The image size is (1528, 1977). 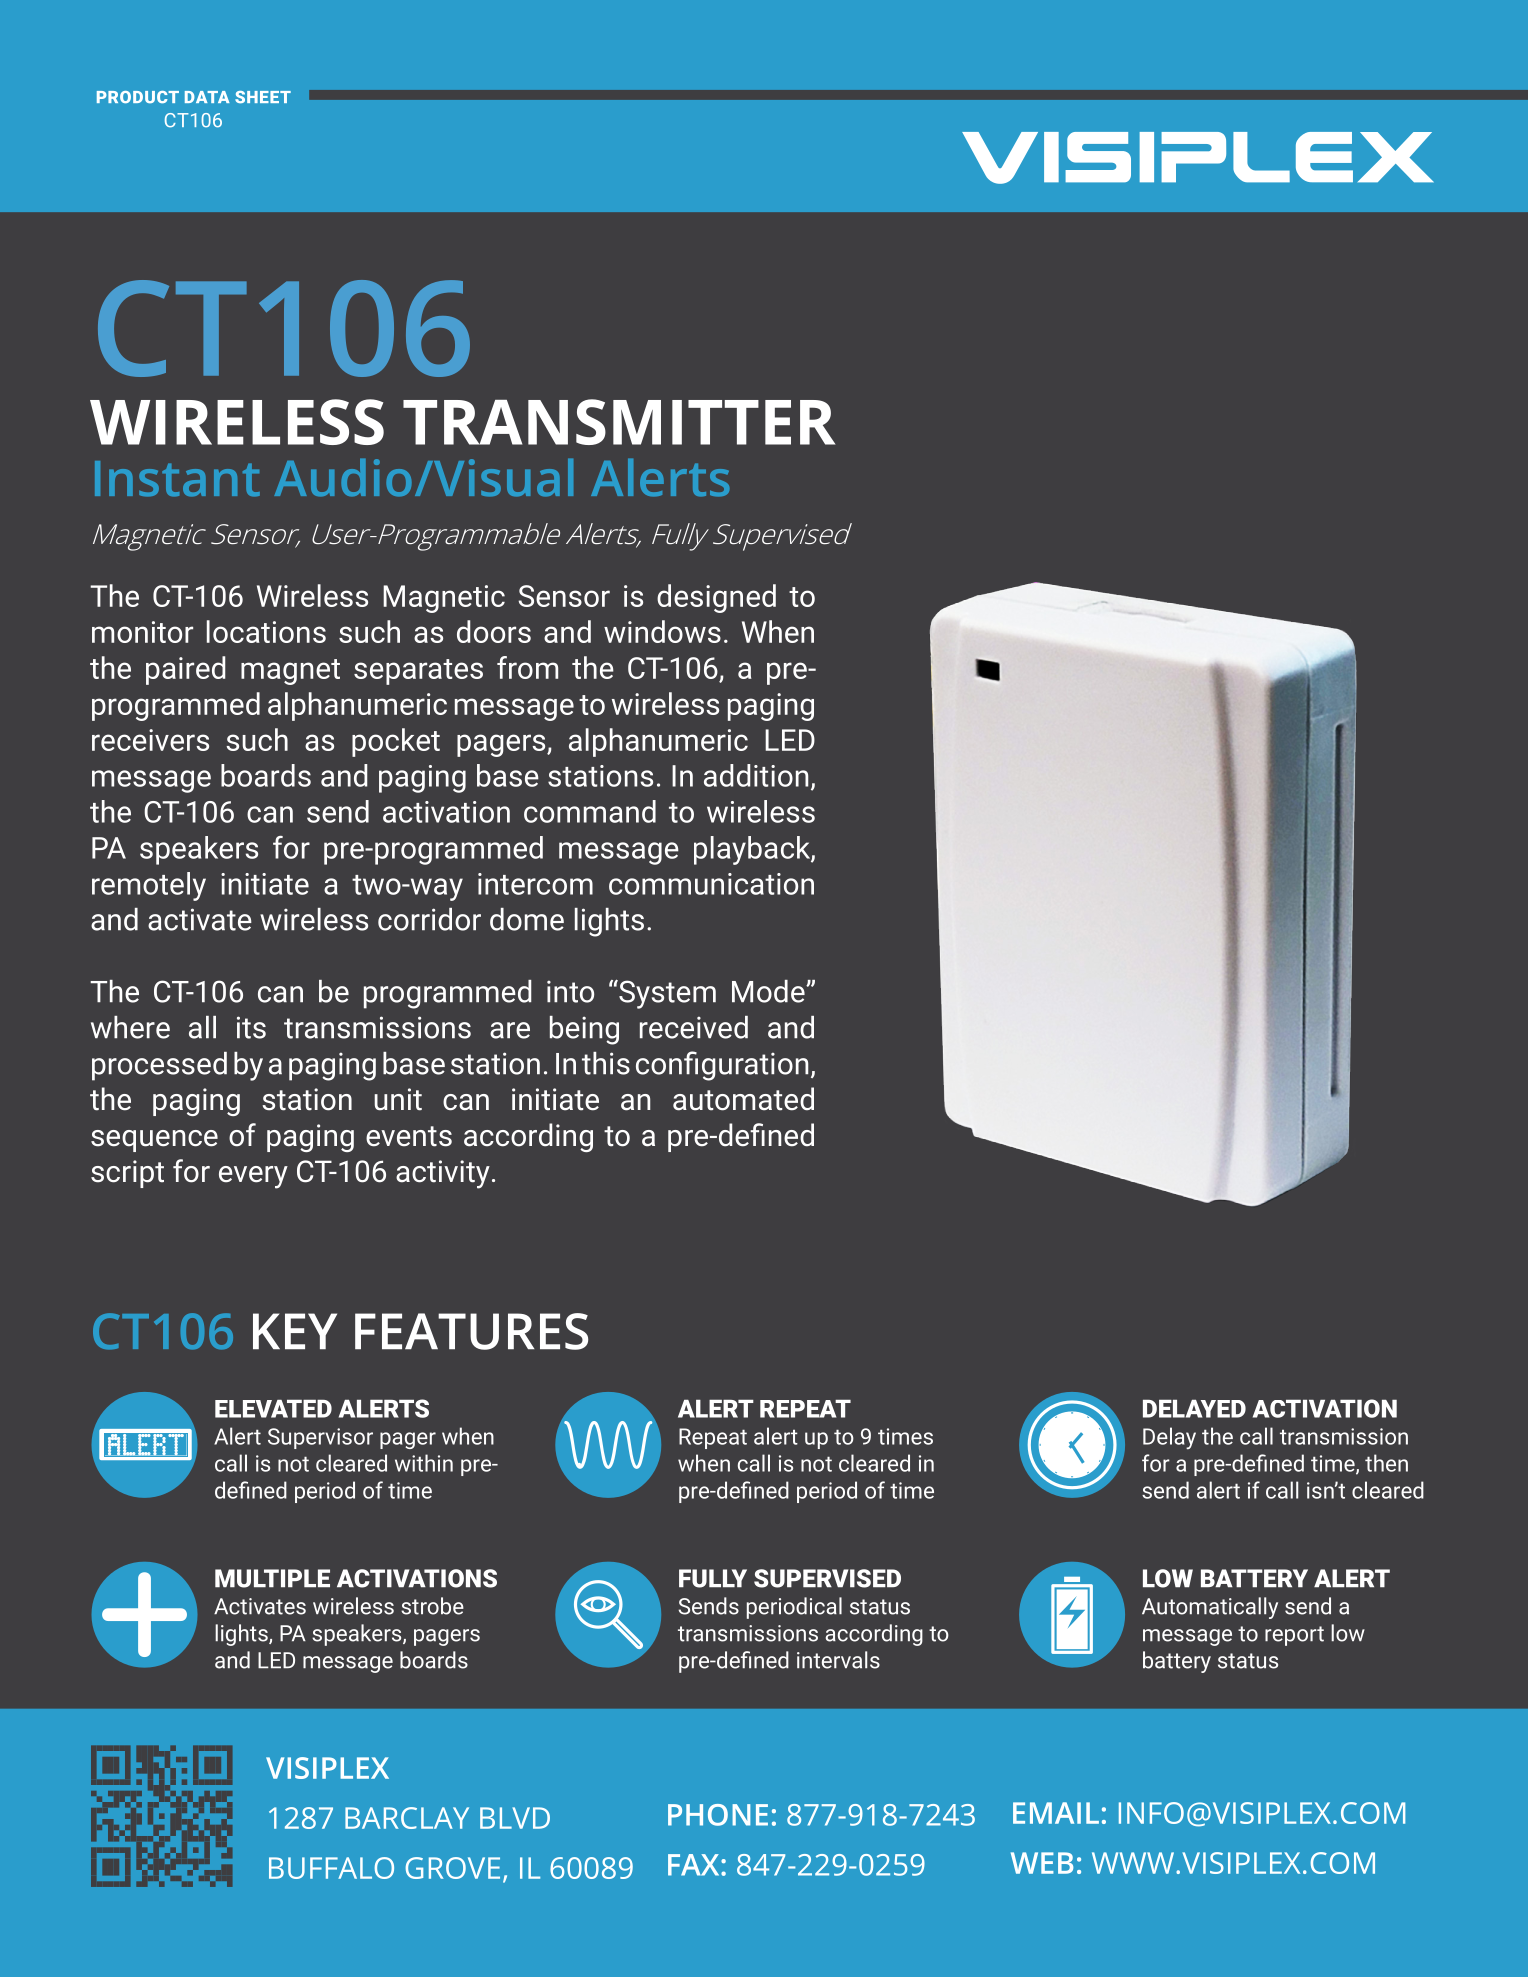 What do you see at coordinates (769, 991) in the screenshot?
I see `Mode` at bounding box center [769, 991].
